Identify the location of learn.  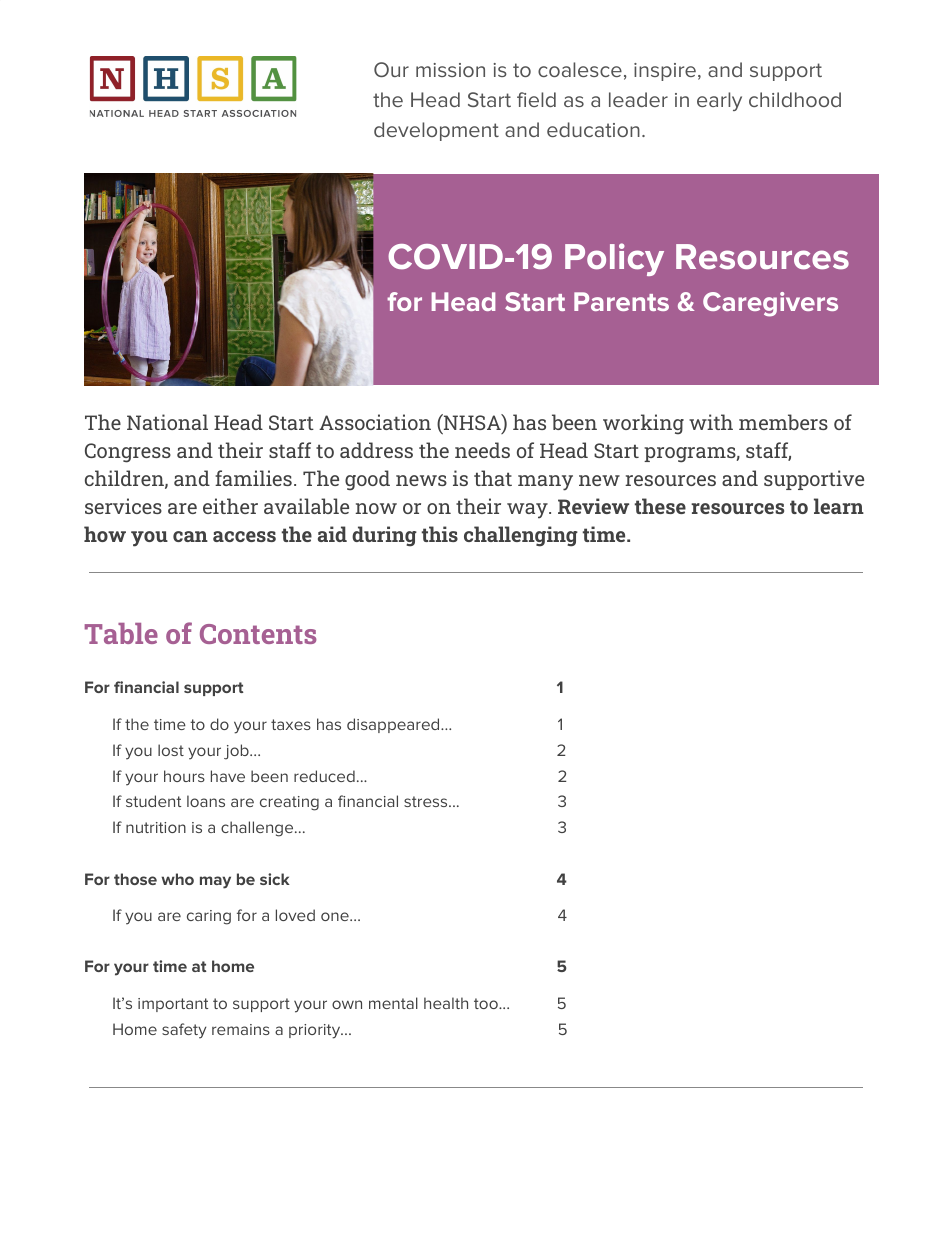
(839, 506).
